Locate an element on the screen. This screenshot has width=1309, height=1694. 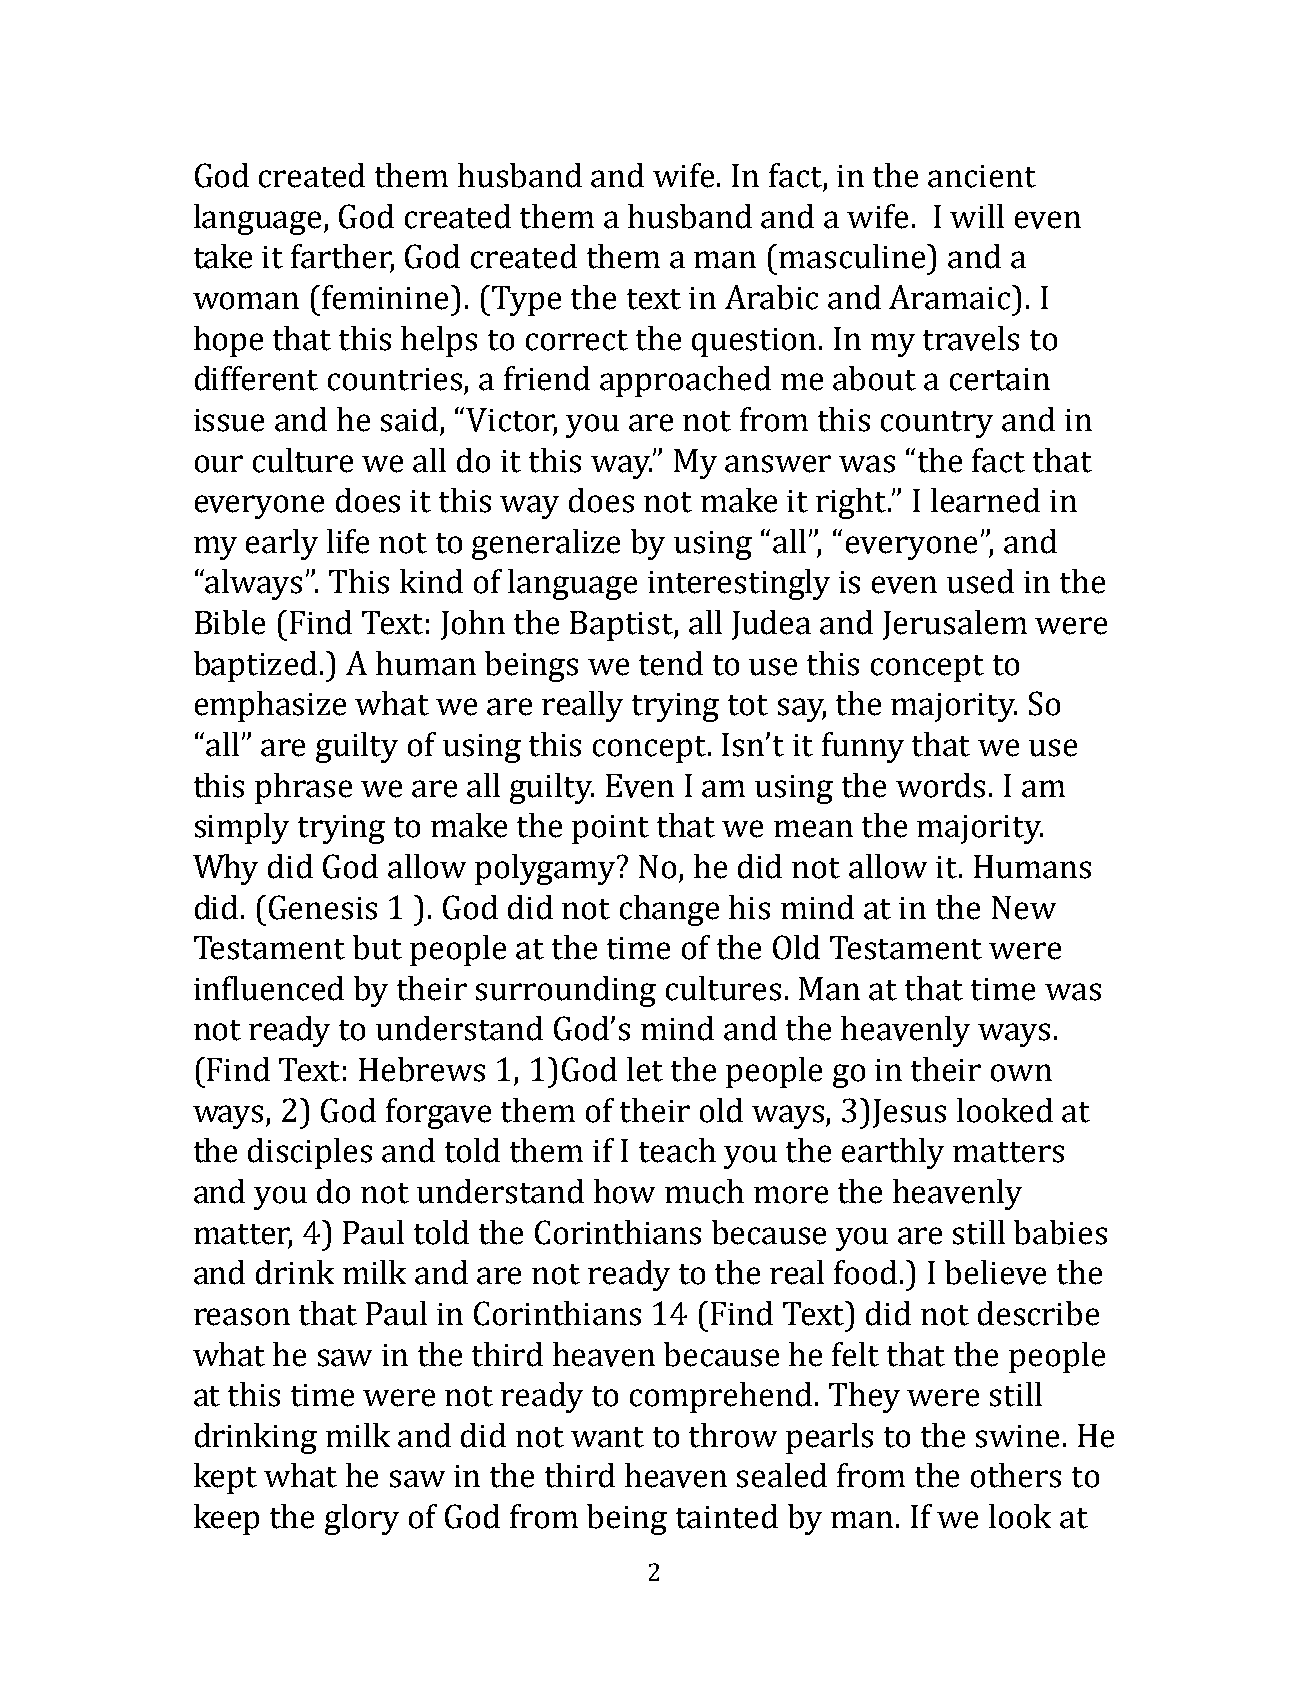
want is located at coordinates (607, 1437).
